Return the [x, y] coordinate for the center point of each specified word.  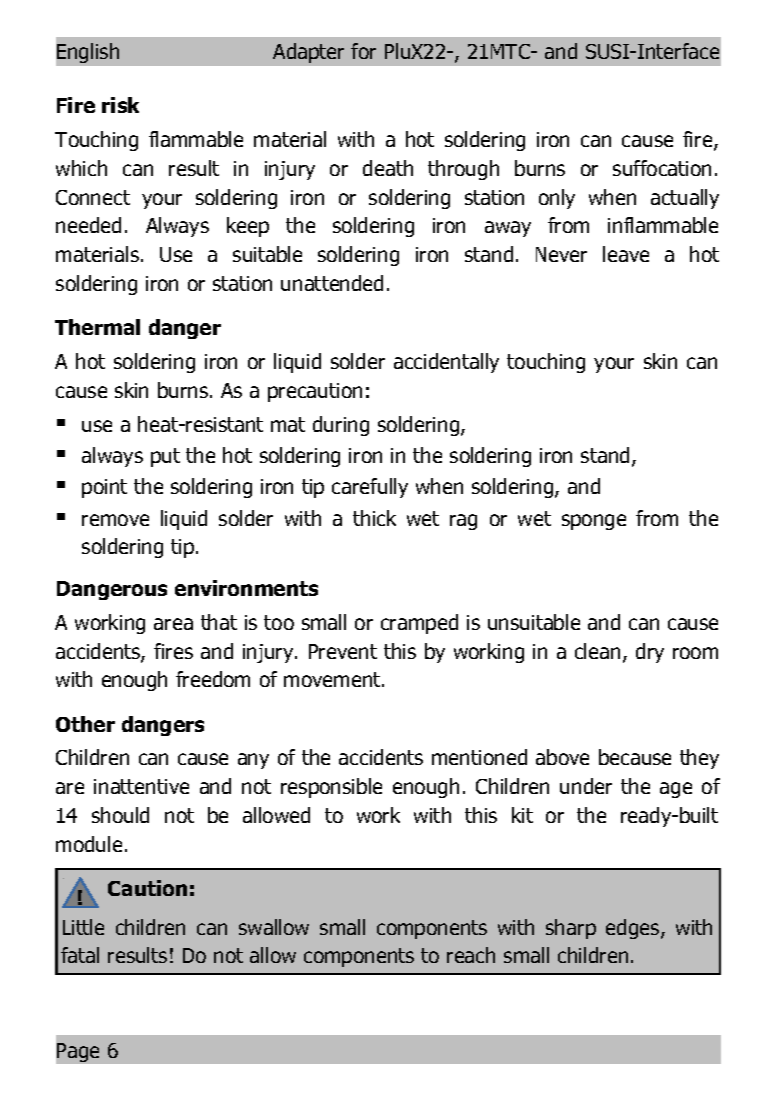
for [363, 51]
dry [650, 653]
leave [626, 254]
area [173, 624]
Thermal [97, 327]
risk [120, 105]
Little [83, 927]
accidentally [446, 363]
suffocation [662, 168]
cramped [419, 624]
